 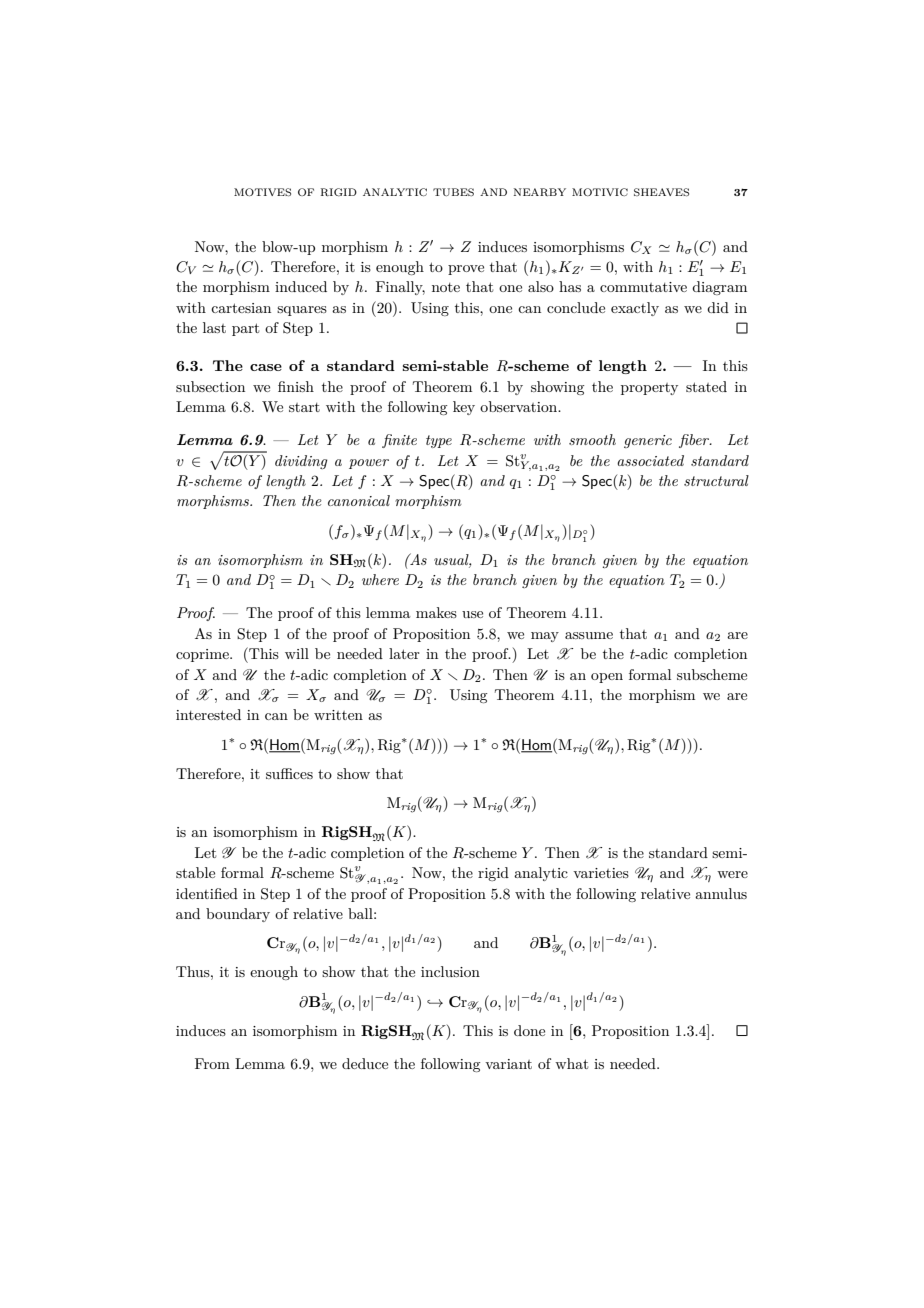 What do you see at coordinates (304, 407) in the screenshot?
I see `start` at bounding box center [304, 407].
